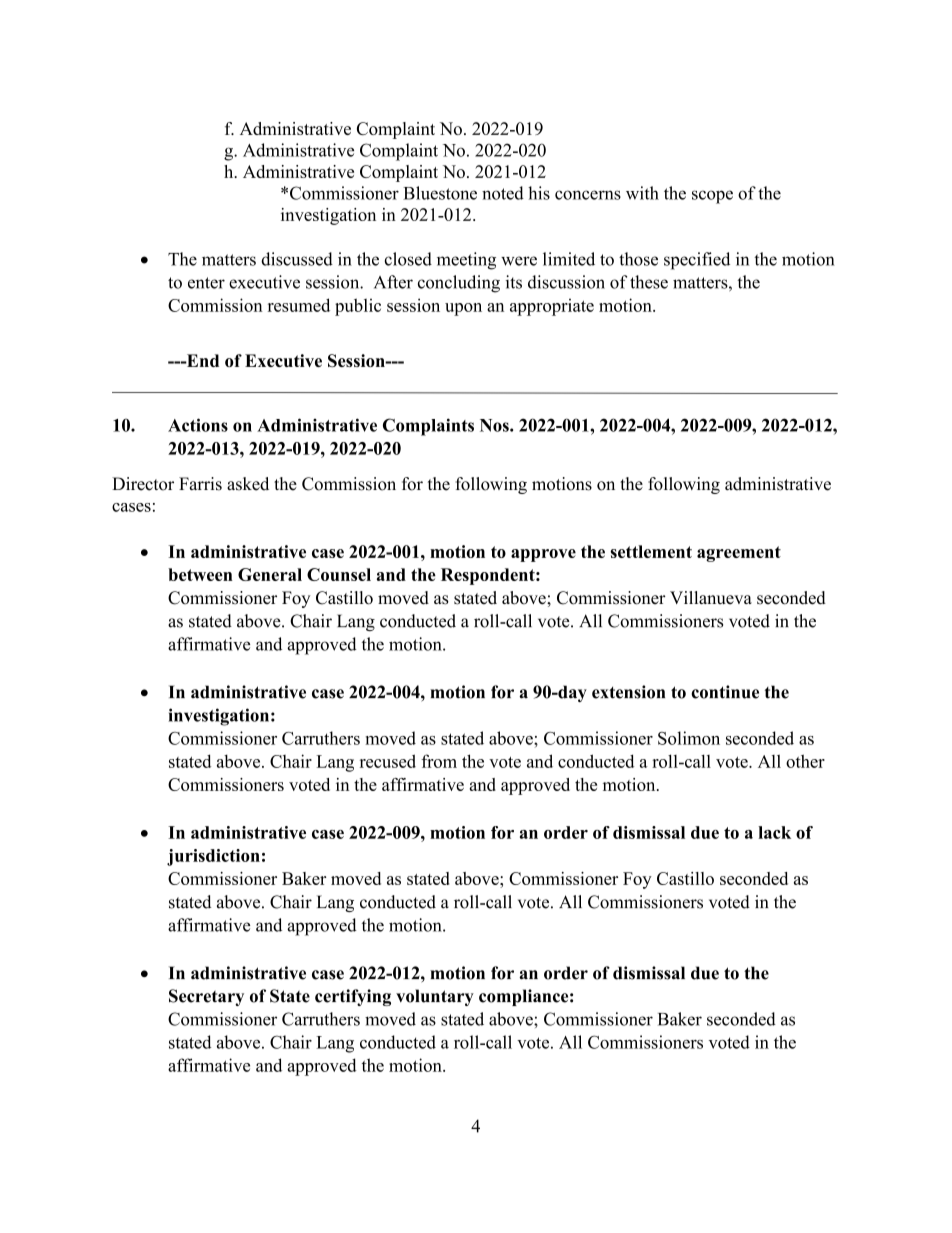 This screenshot has width=952, height=1233. What do you see at coordinates (712, 197) in the screenshot?
I see `scope` at bounding box center [712, 197].
